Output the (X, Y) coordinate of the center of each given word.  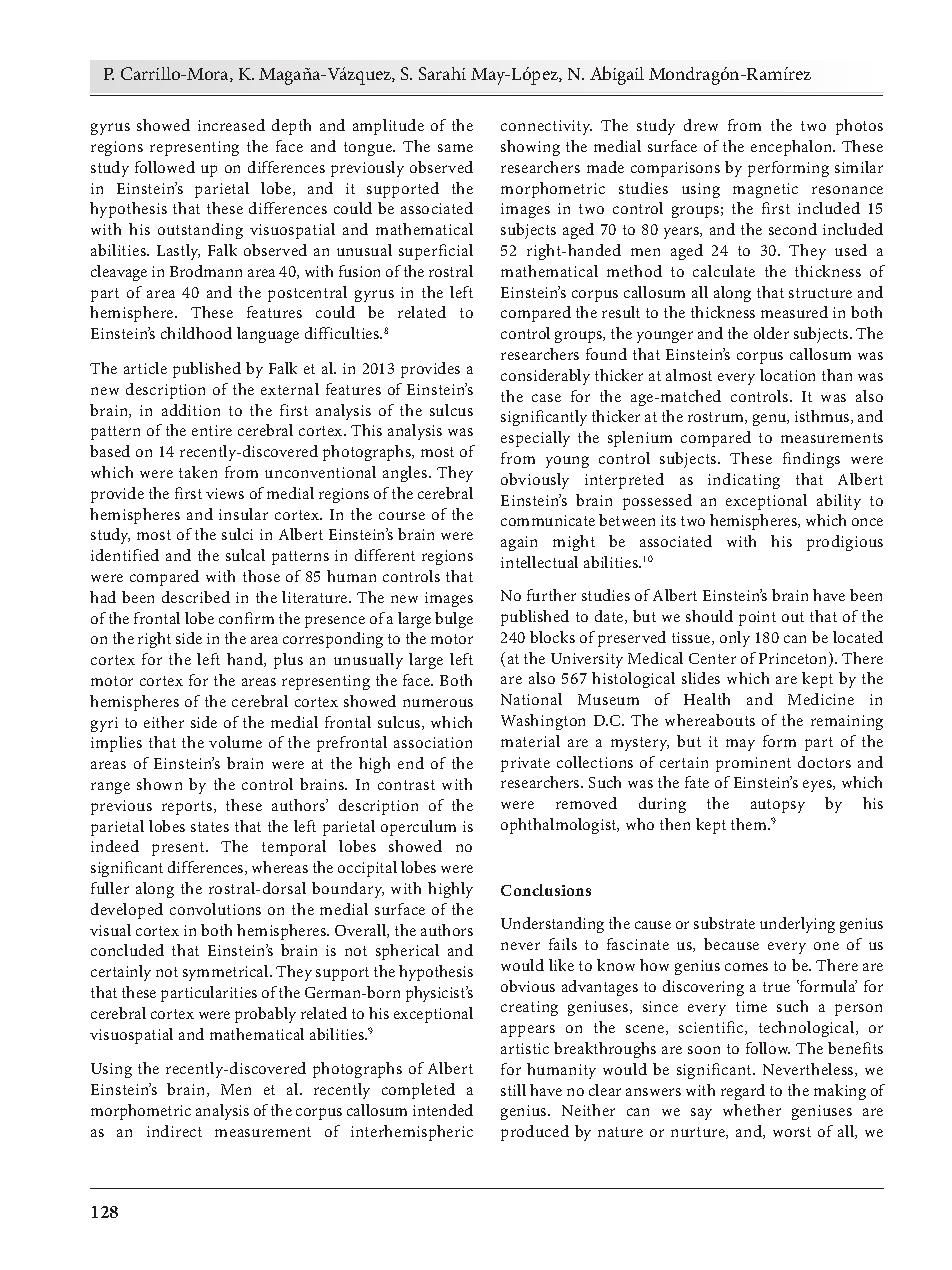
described (196, 597)
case (546, 398)
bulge (454, 620)
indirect (174, 1131)
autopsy (778, 806)
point (757, 618)
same (455, 148)
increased (231, 125)
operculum (418, 828)
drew (701, 125)
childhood (196, 333)
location (787, 375)
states (210, 827)
